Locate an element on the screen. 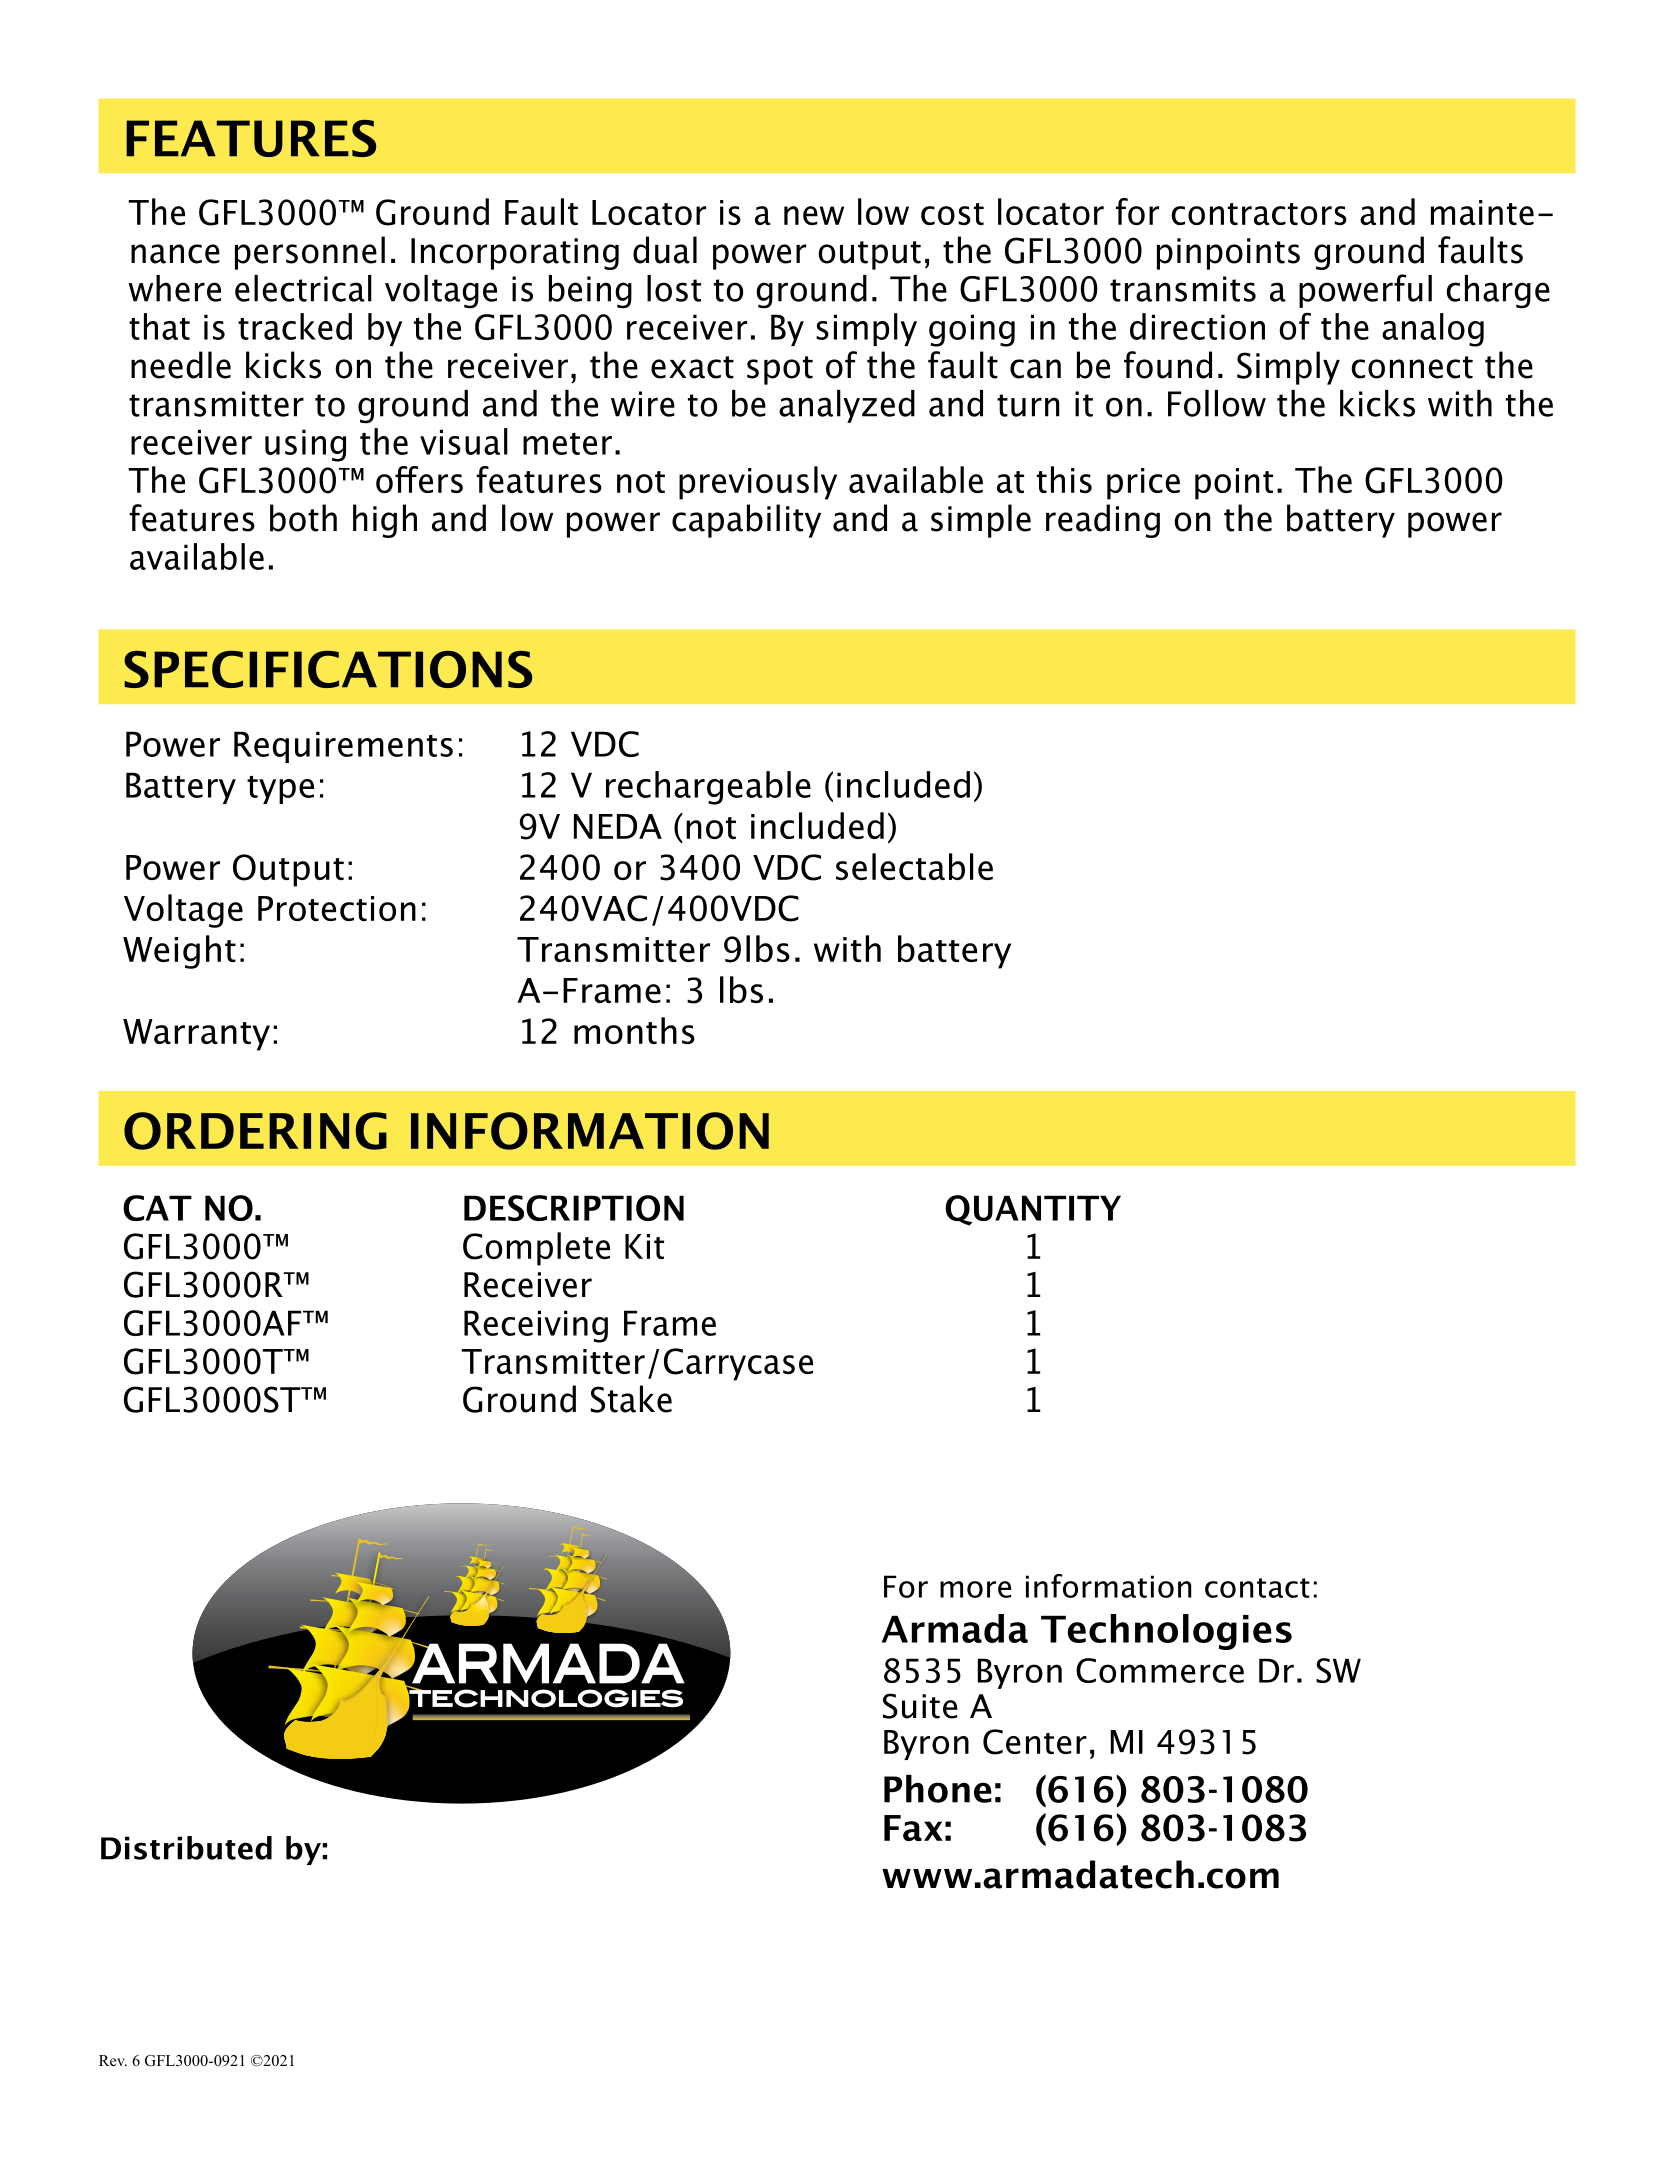 This screenshot has height=2167, width=1674. contact is located at coordinates (1257, 1588).
